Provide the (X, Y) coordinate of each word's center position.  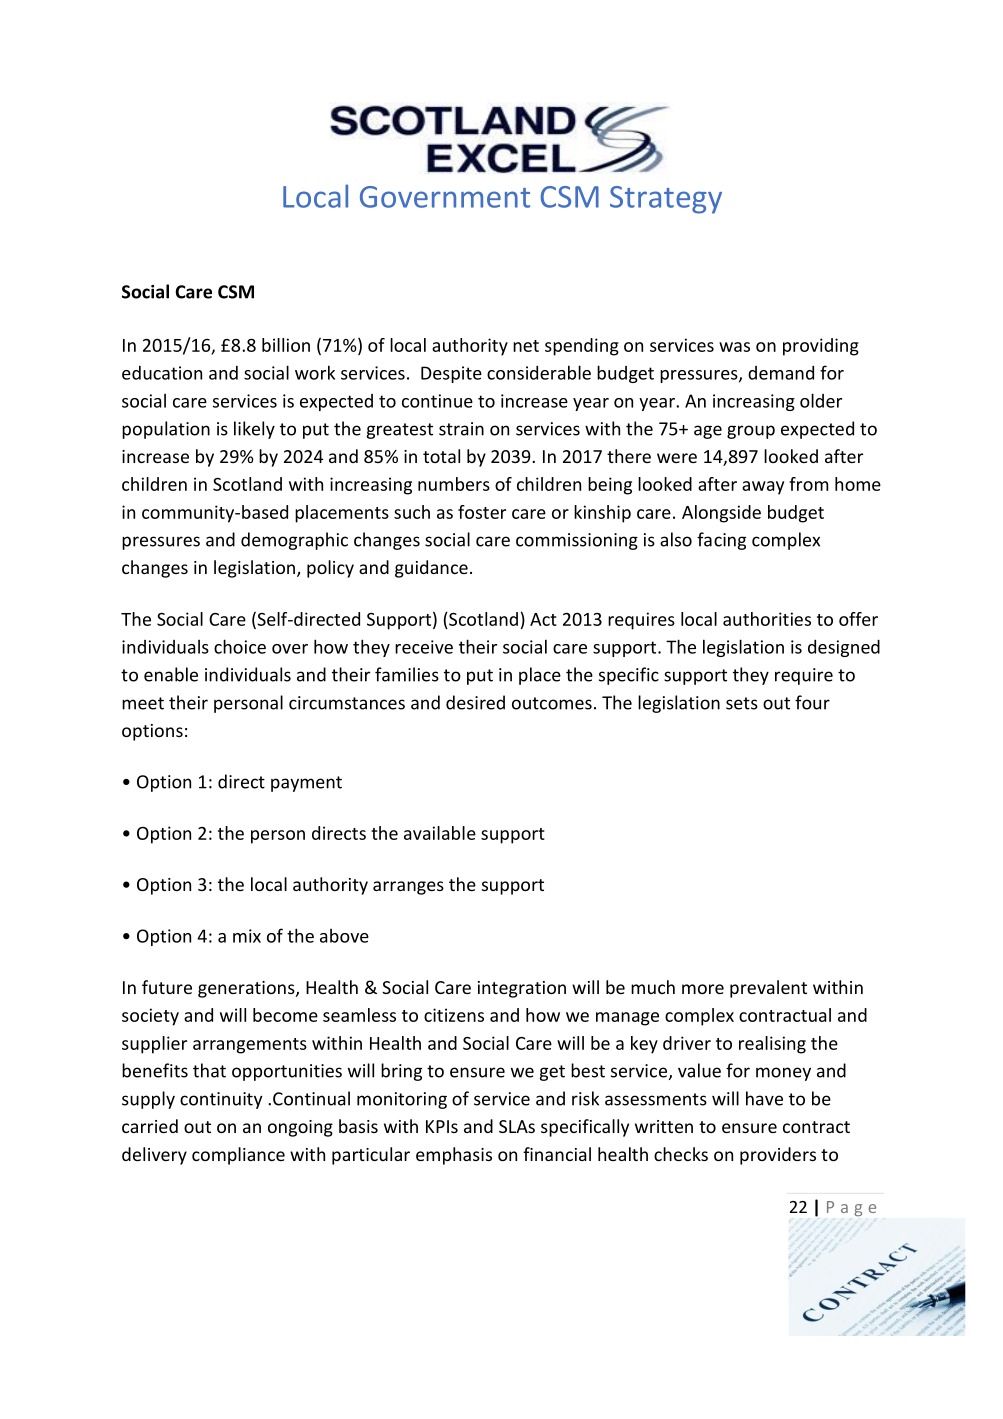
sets (742, 703)
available (440, 833)
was (734, 347)
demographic (294, 541)
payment (306, 784)
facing (721, 541)
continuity (221, 1100)
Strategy (666, 200)
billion (286, 345)
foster (482, 512)
